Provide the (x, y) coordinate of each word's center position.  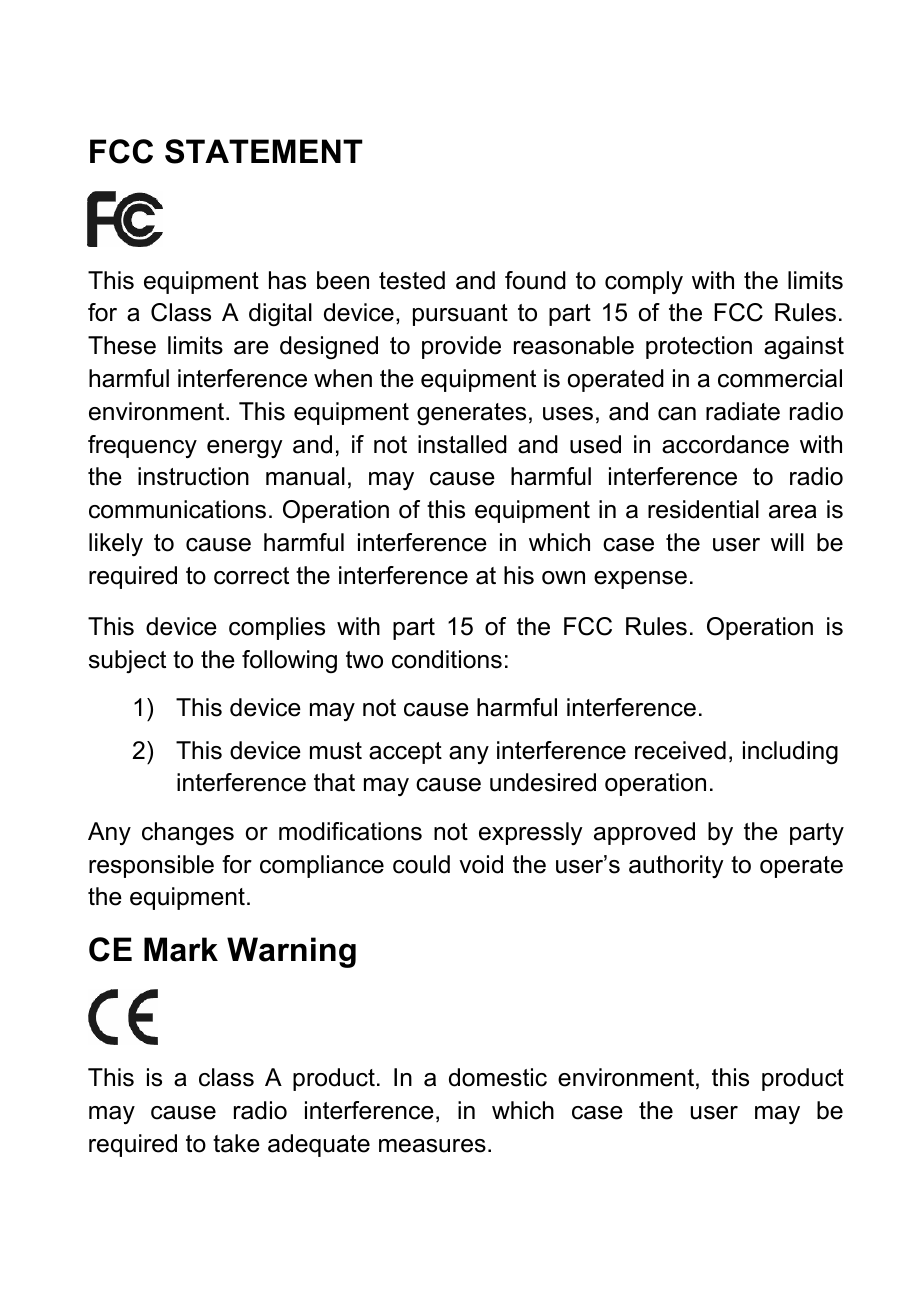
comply (644, 282)
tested (412, 280)
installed (462, 444)
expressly (531, 833)
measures (432, 1146)
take (236, 1143)
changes (188, 833)
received (680, 750)
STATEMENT (264, 151)
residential (703, 509)
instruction (193, 476)
